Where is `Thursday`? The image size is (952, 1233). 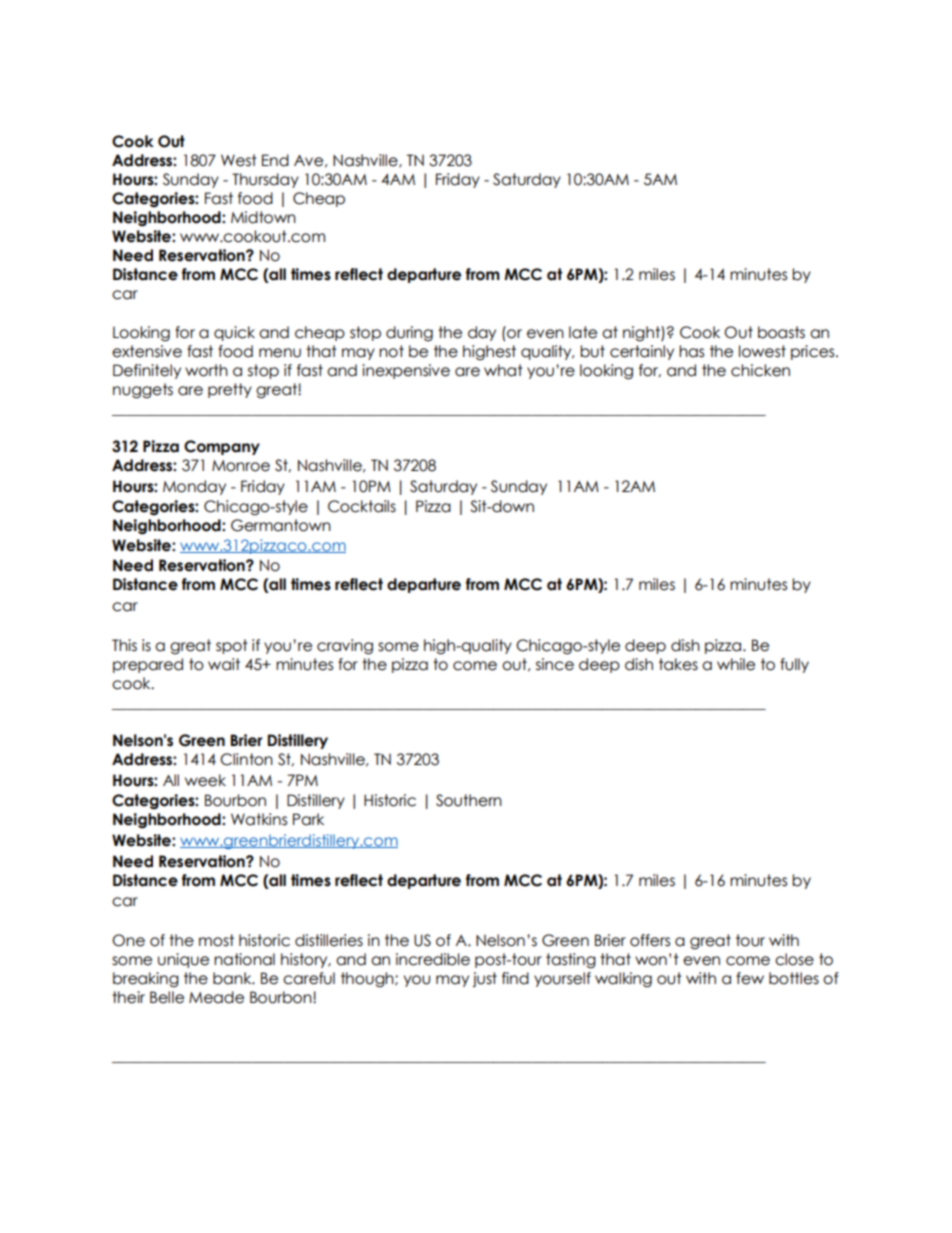
Thursday is located at coordinates (265, 180).
